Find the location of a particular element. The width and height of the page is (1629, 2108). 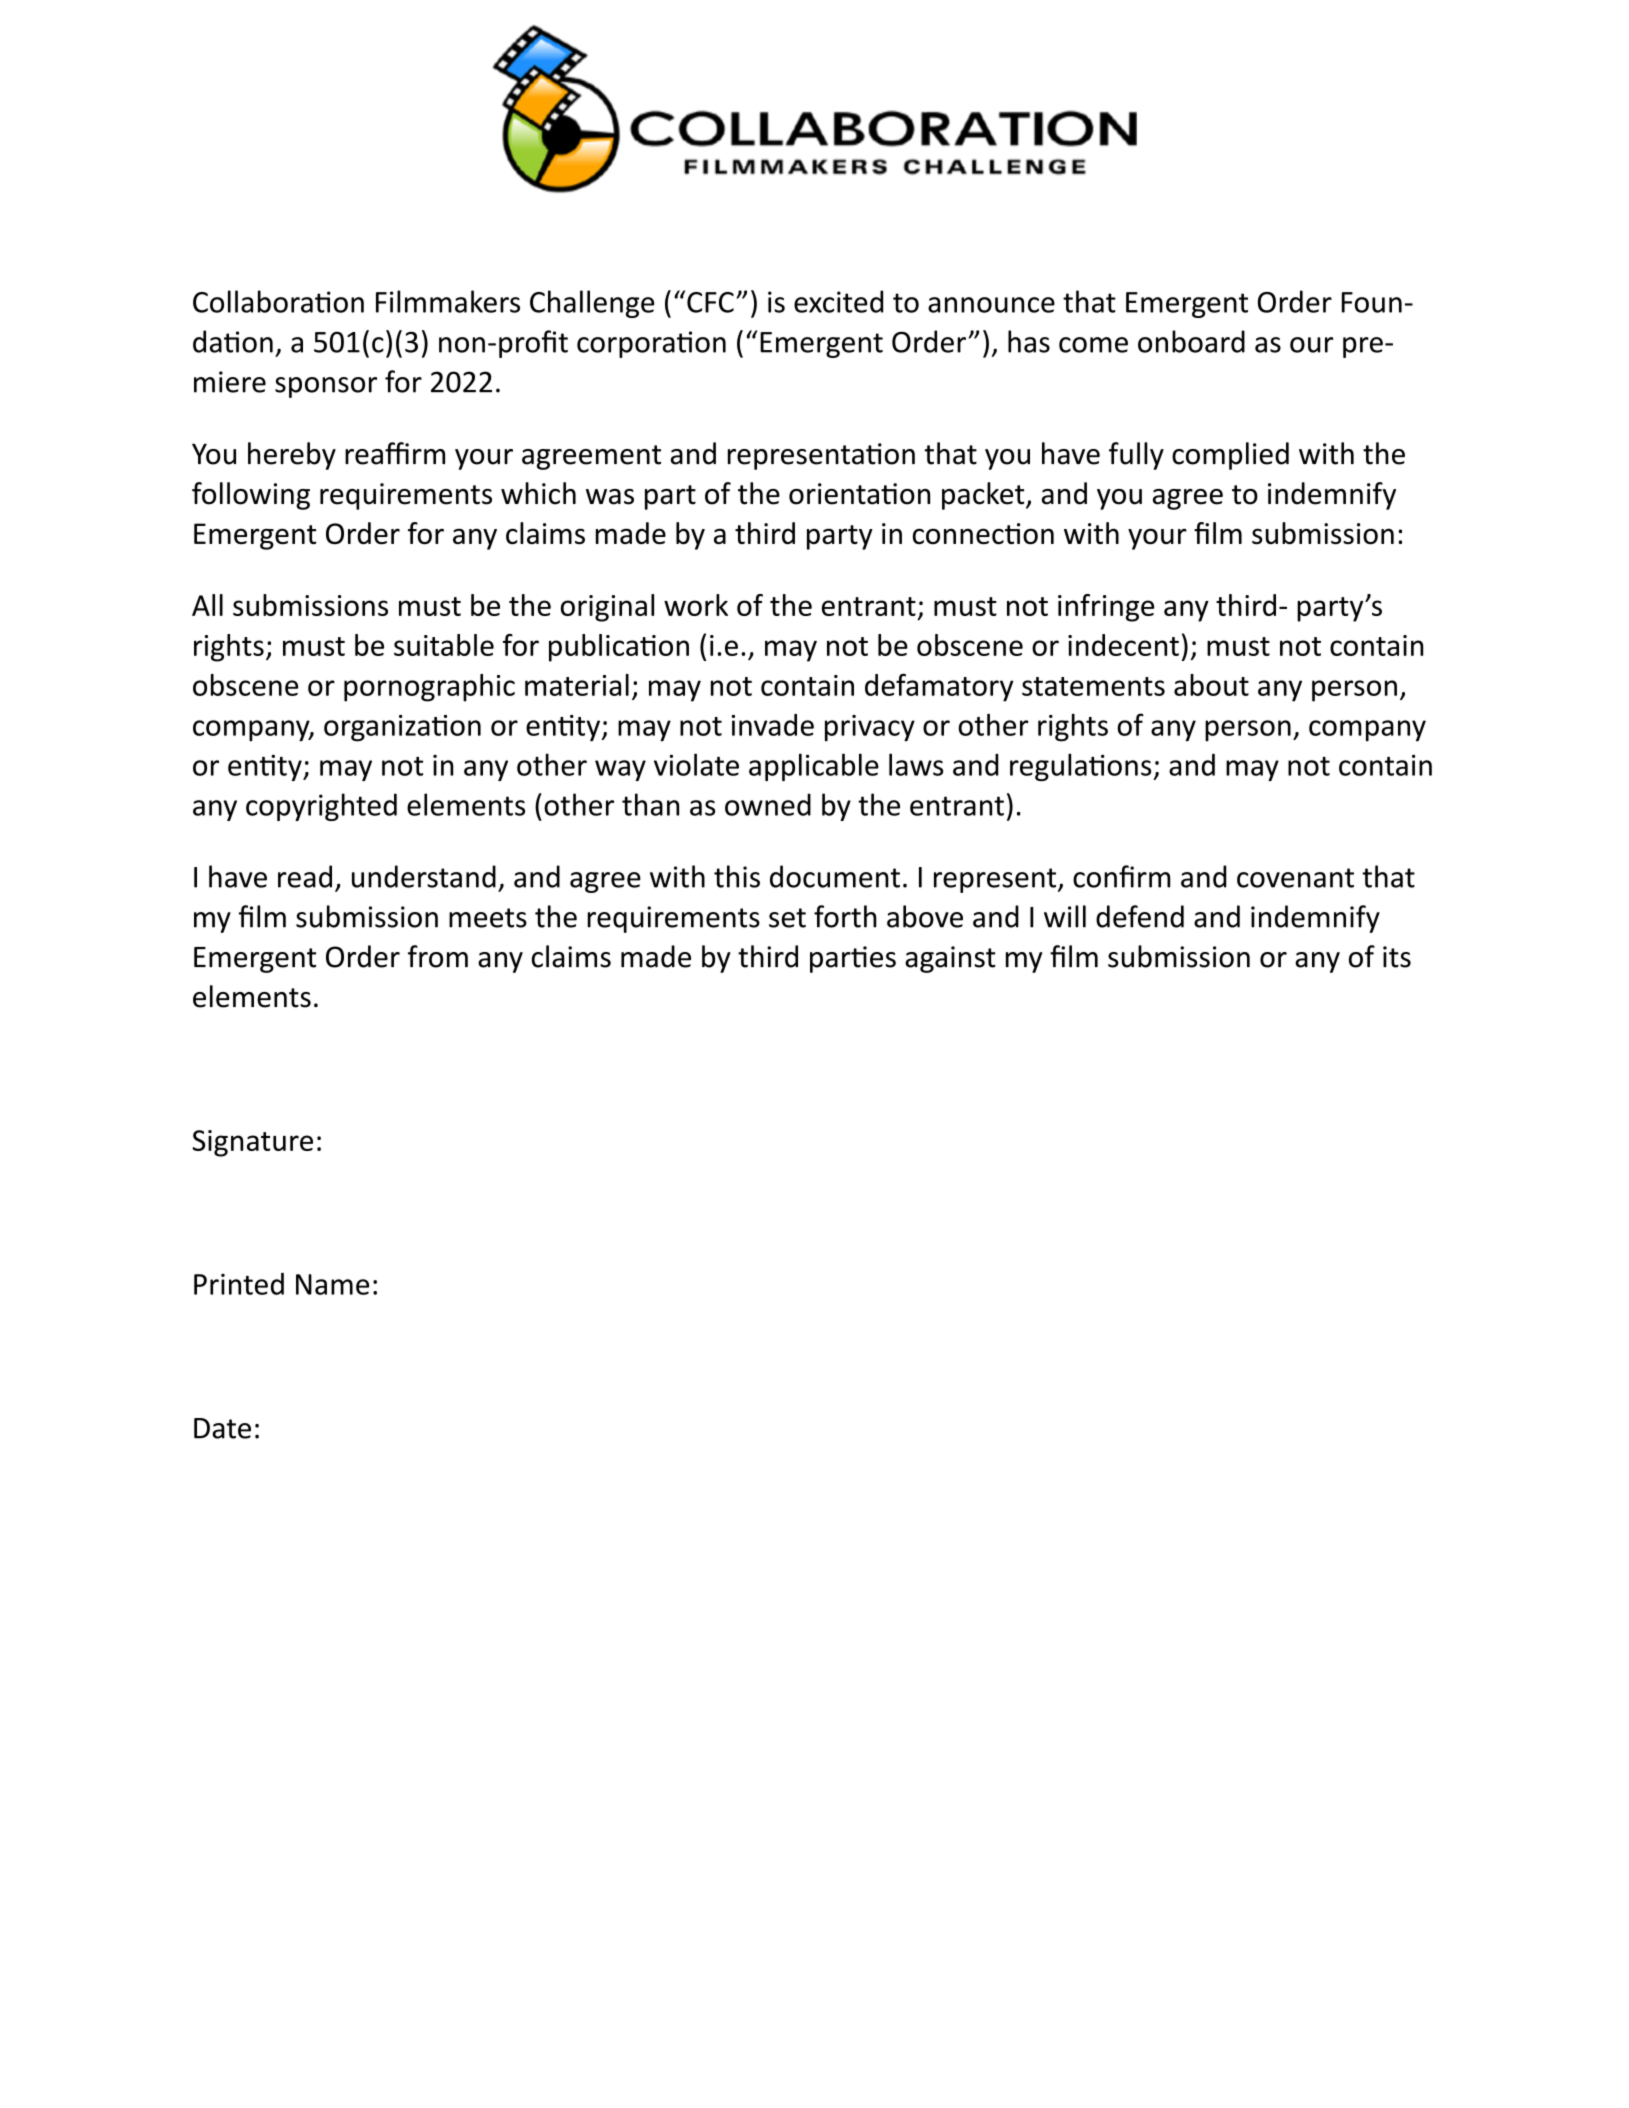

suitable is located at coordinates (444, 645).
